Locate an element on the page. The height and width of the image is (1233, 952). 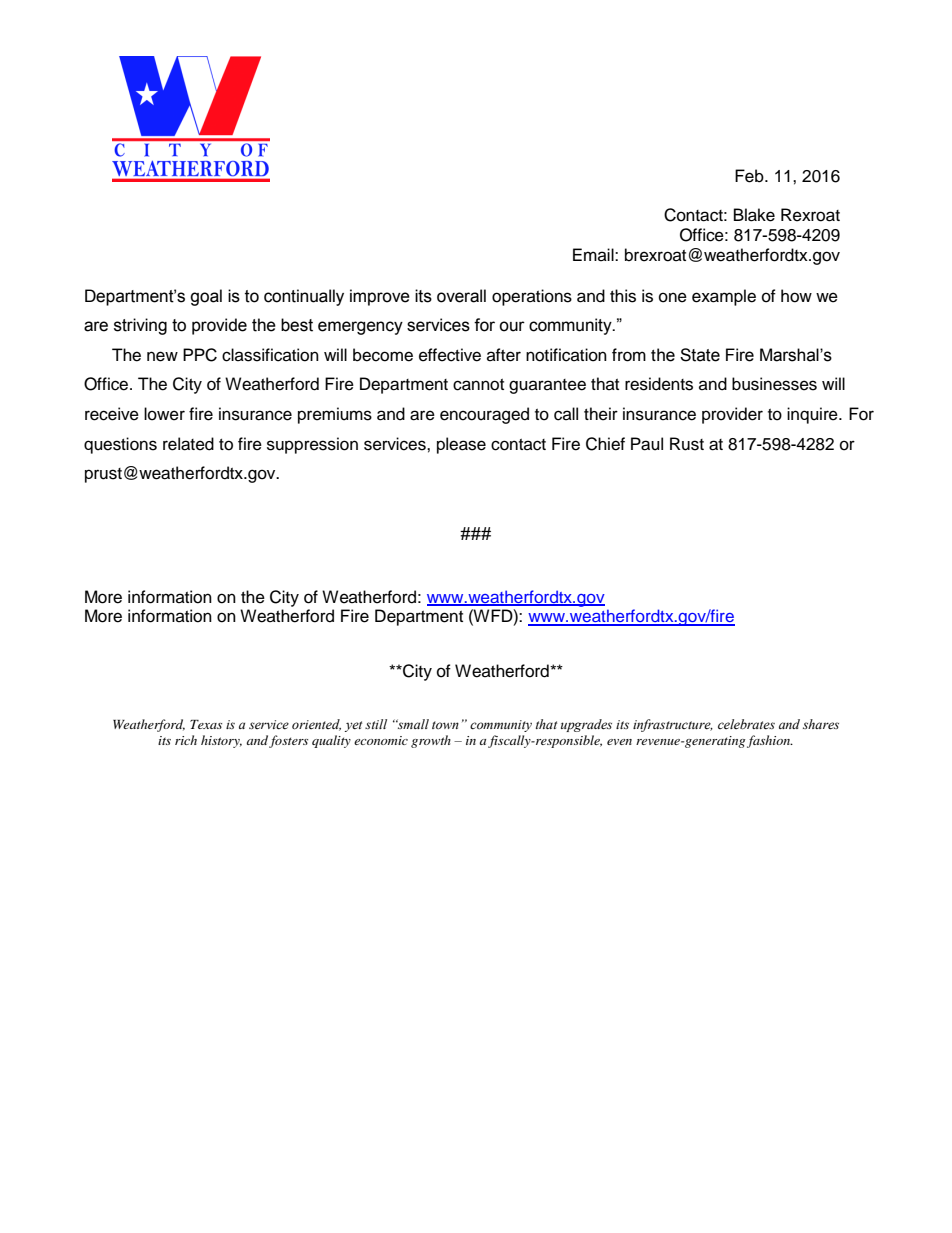
please is located at coordinates (461, 445).
